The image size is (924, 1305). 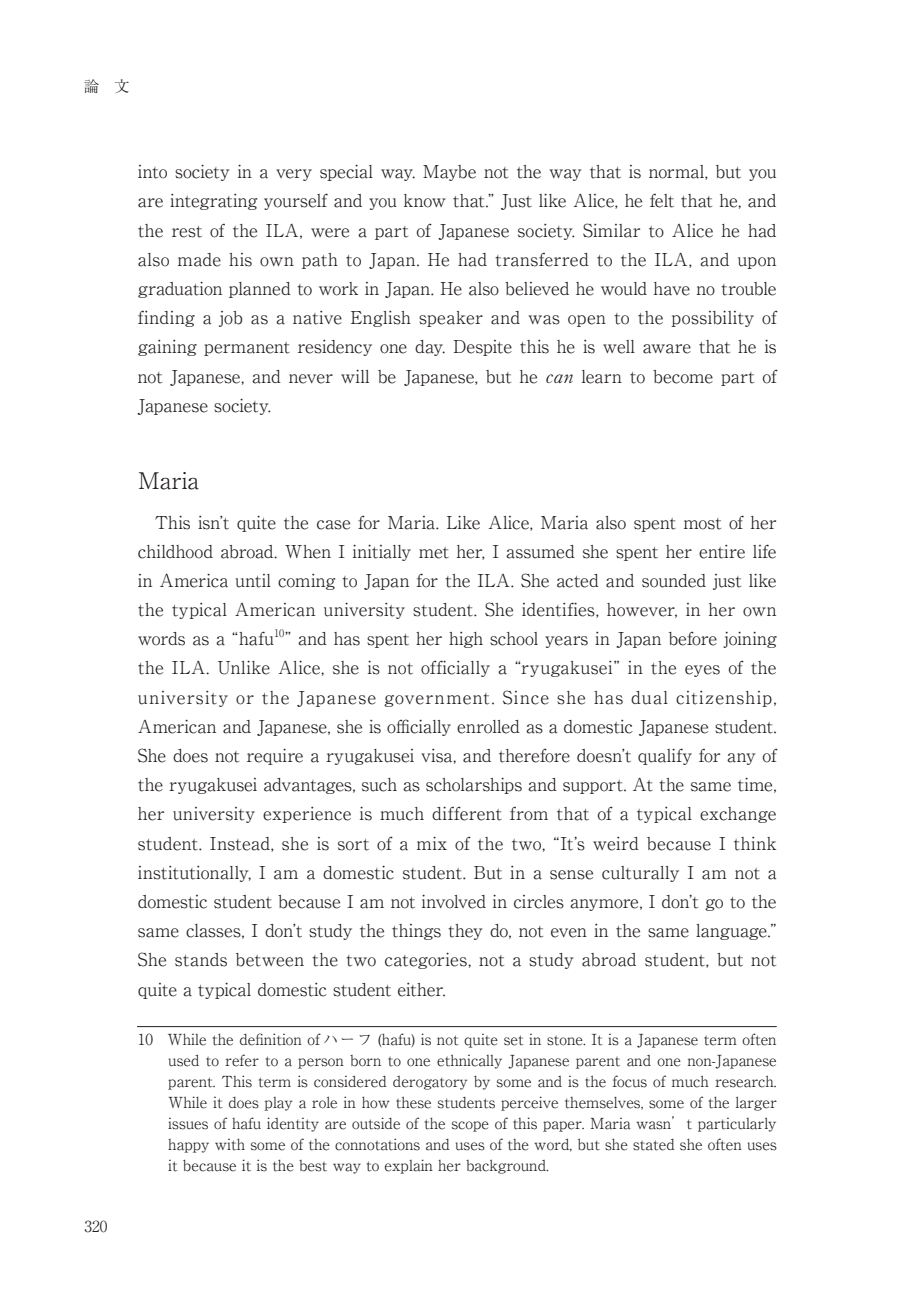 What do you see at coordinates (662, 201) in the screenshot?
I see `felt` at bounding box center [662, 201].
